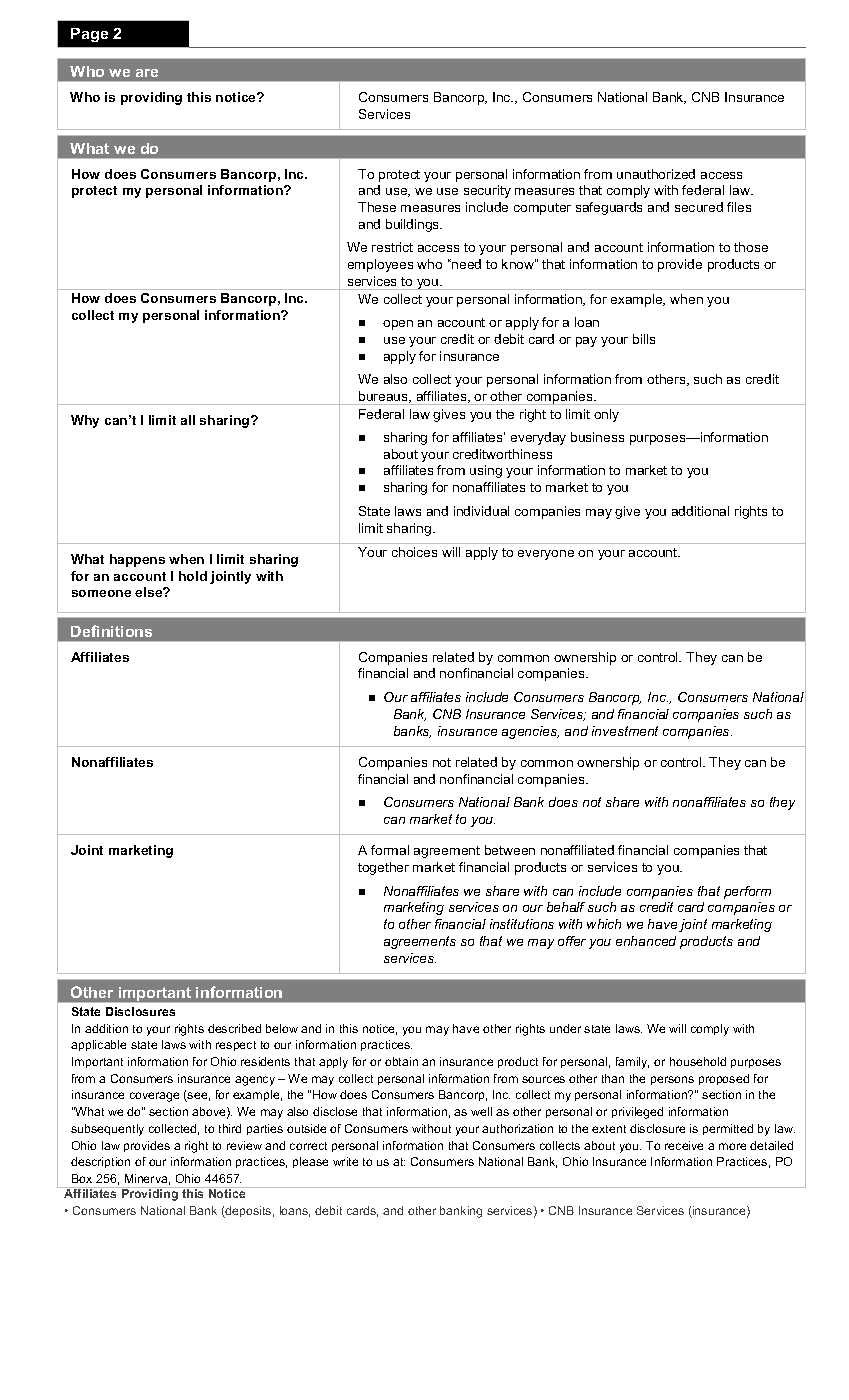  I want to click on well, so click(481, 1111).
